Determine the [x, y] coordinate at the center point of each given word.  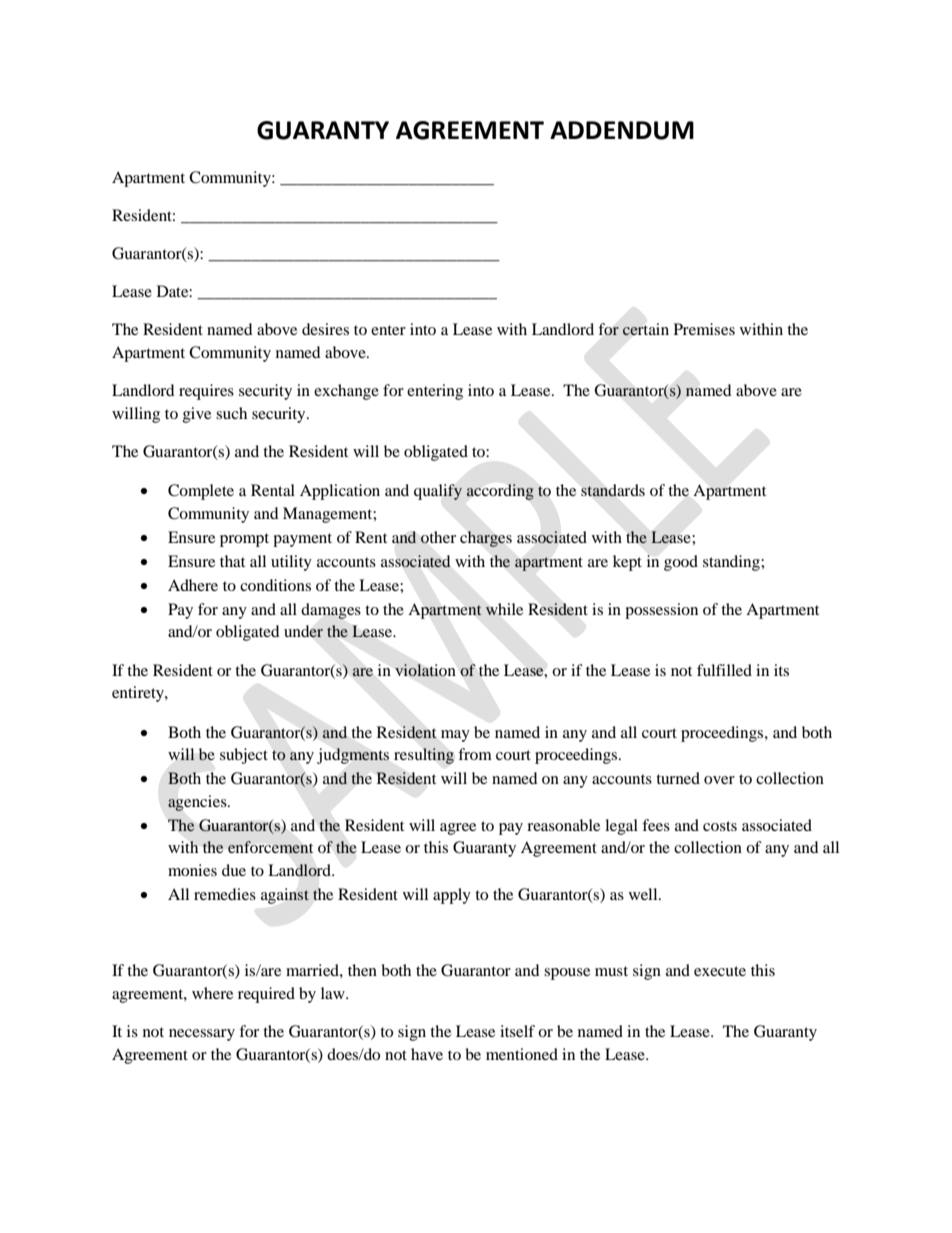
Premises [704, 329]
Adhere [193, 585]
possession [661, 611]
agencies [198, 803]
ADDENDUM [622, 130]
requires [206, 392]
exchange [346, 392]
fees [656, 825]
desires [325, 329]
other [438, 537]
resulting [424, 756]
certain [645, 329]
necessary [202, 1035]
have [427, 1054]
